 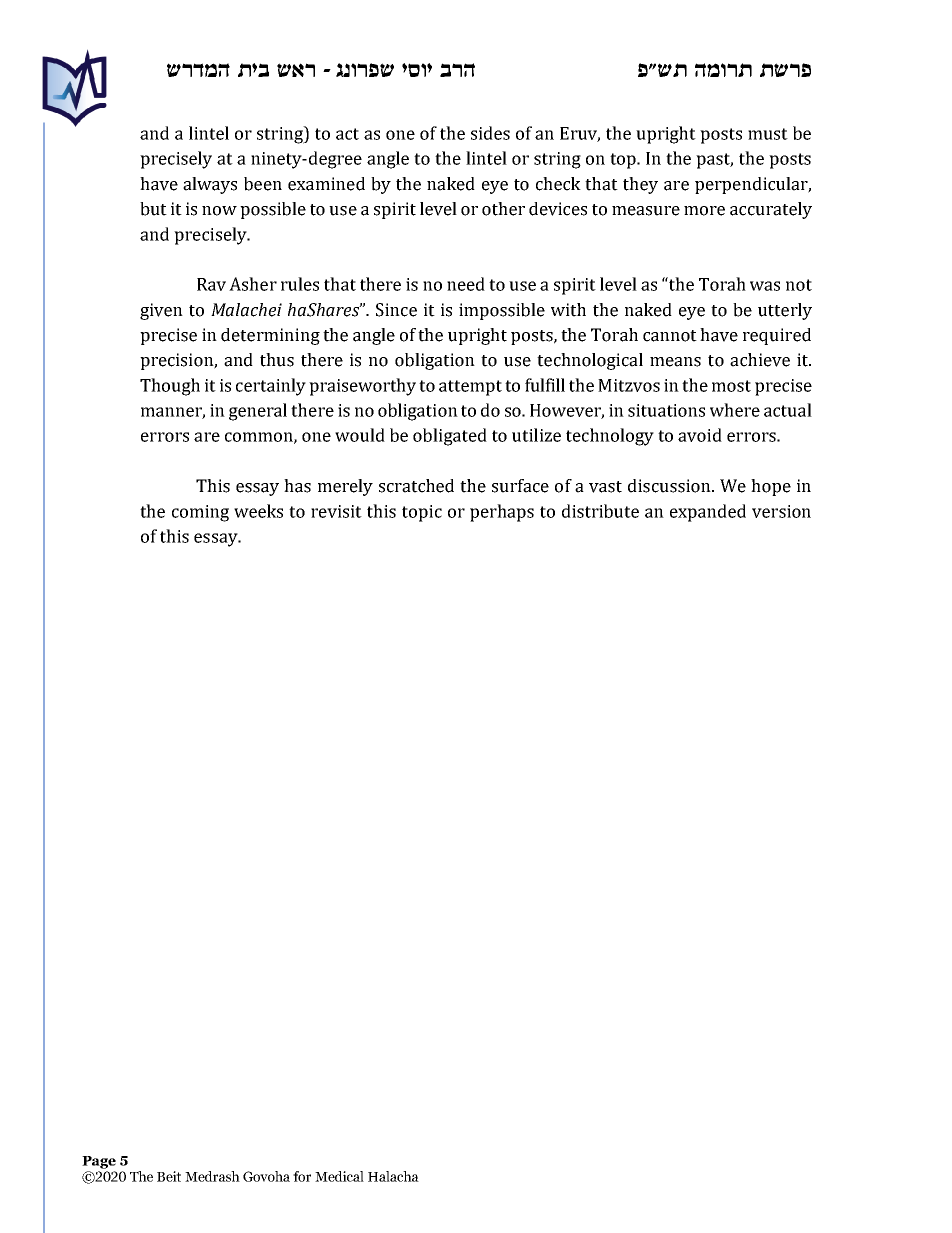 I want to click on expanded, so click(x=708, y=513).
